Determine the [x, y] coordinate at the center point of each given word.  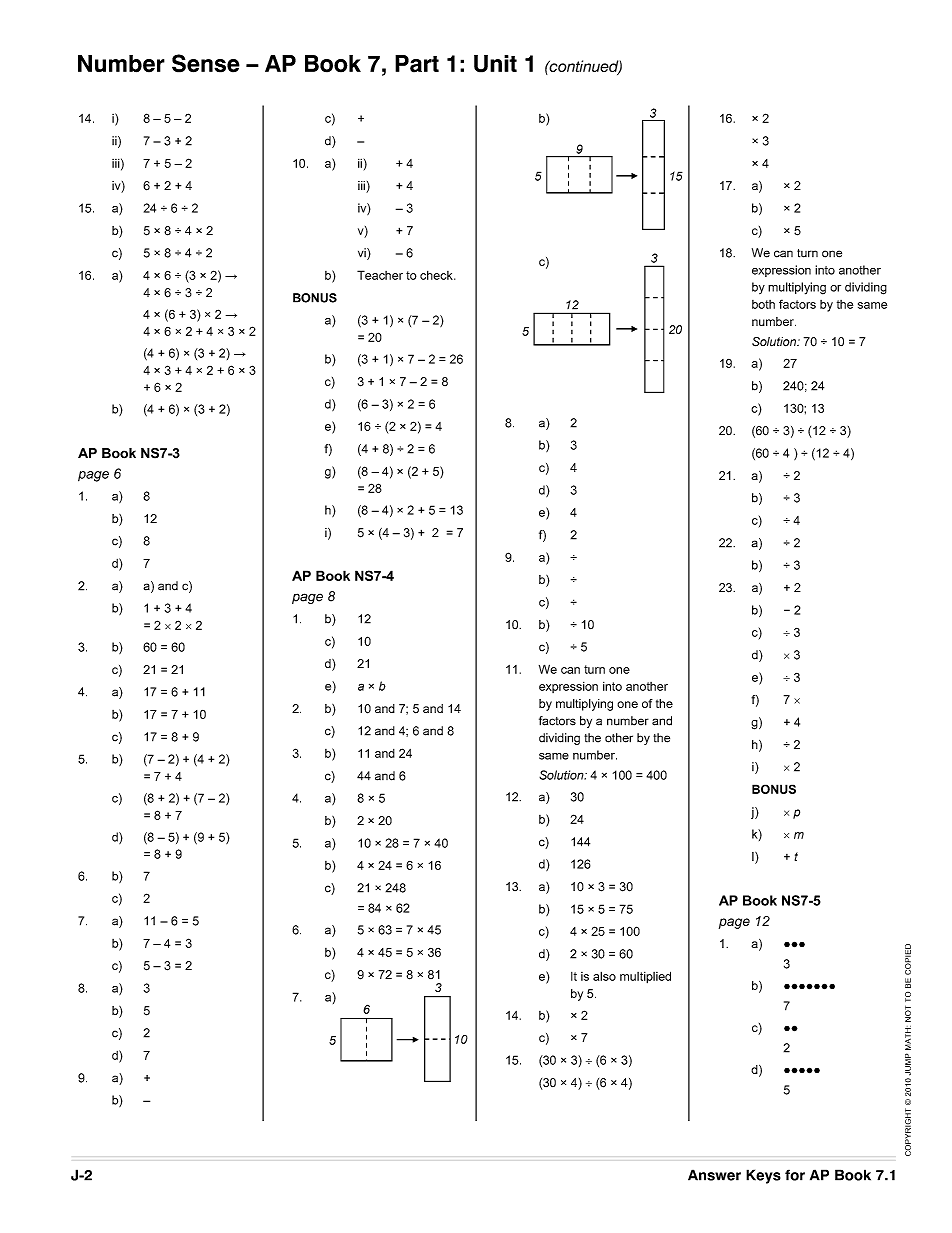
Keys [763, 1176]
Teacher [380, 275]
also [604, 976]
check [437, 275]
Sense [206, 63]
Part [417, 64]
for [795, 1175]
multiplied [645, 977]
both [763, 304]
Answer [714, 1175]
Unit [495, 64]
